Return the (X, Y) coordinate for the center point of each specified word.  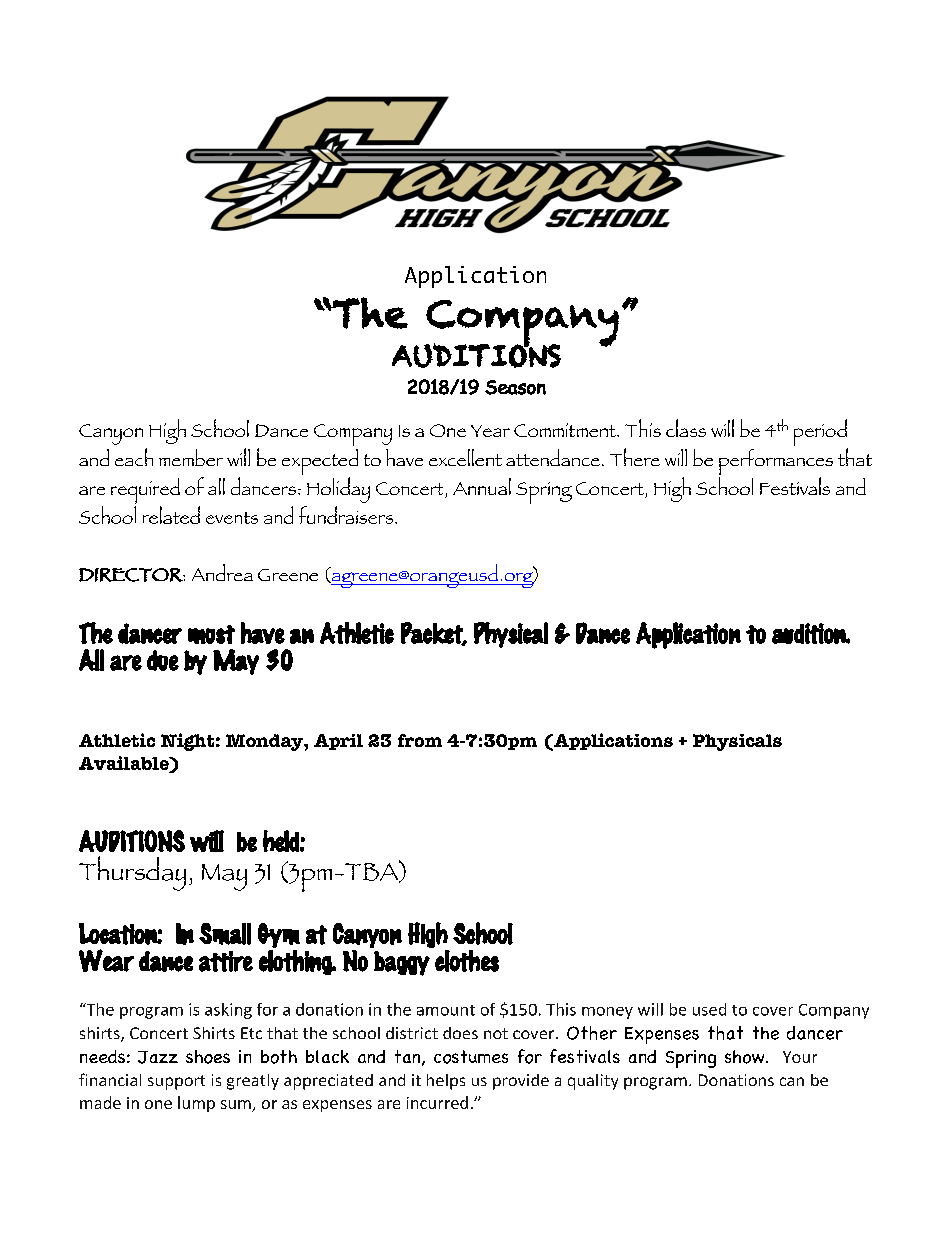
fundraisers (347, 515)
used (709, 1009)
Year (490, 431)
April (338, 742)
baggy (402, 963)
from (420, 740)
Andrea (222, 572)
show (746, 1057)
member (191, 457)
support (176, 1082)
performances (776, 463)
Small (225, 934)
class (686, 428)
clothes (467, 961)
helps (446, 1082)
